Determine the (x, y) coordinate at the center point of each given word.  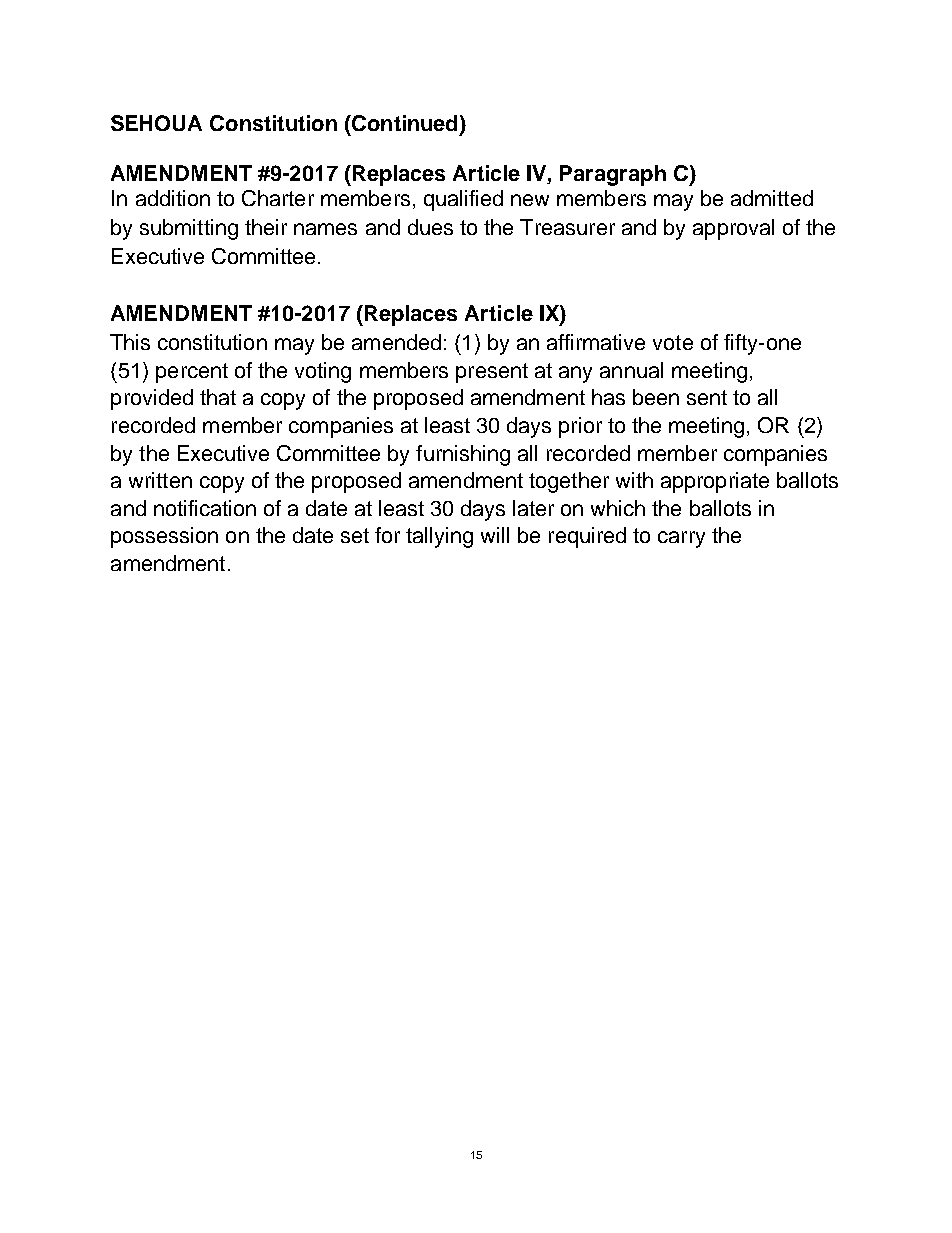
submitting (189, 229)
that (218, 397)
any (575, 374)
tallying (439, 537)
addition (173, 198)
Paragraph (613, 175)
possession (164, 537)
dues (430, 227)
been (656, 397)
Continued (403, 123)
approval (733, 229)
